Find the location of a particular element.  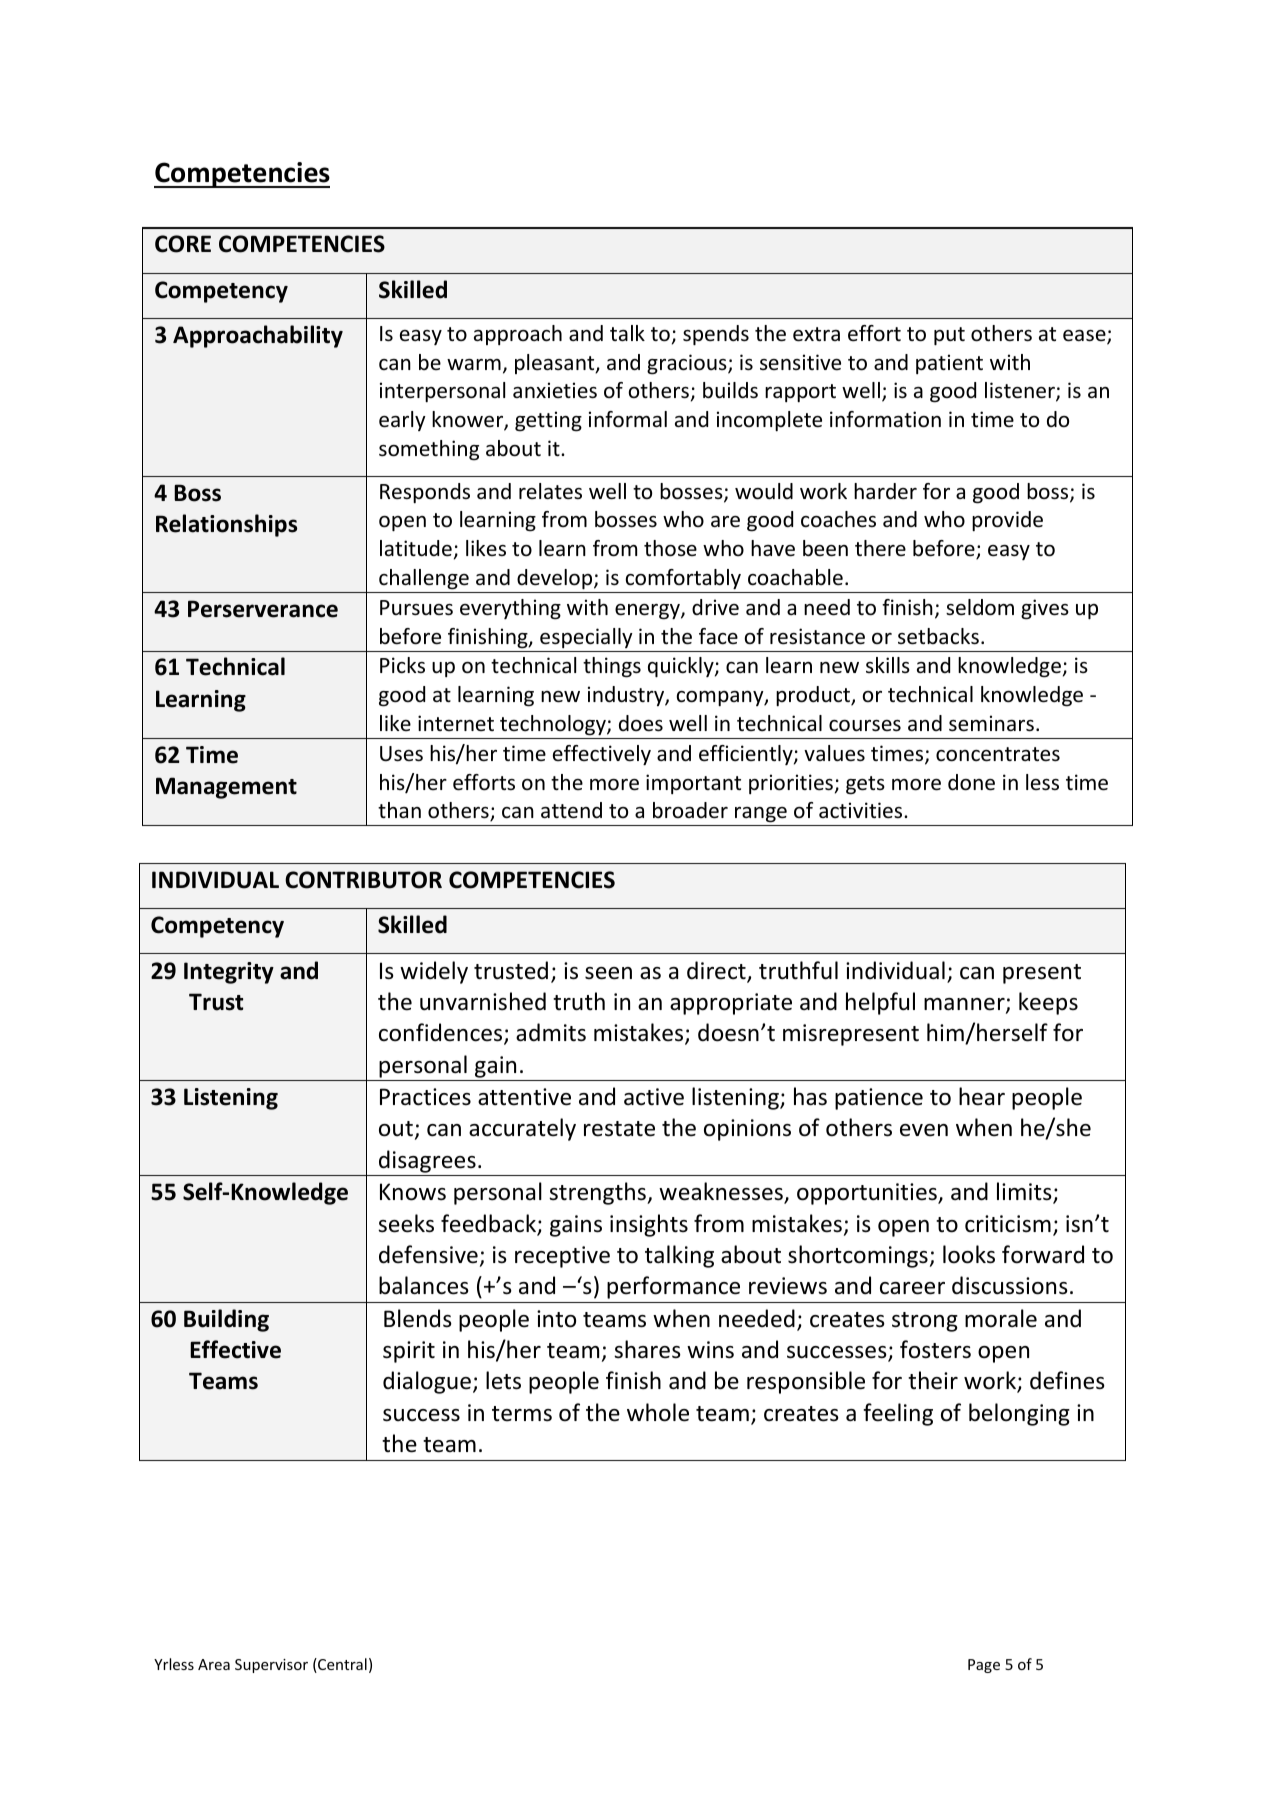

limits is located at coordinates (1025, 1192).
